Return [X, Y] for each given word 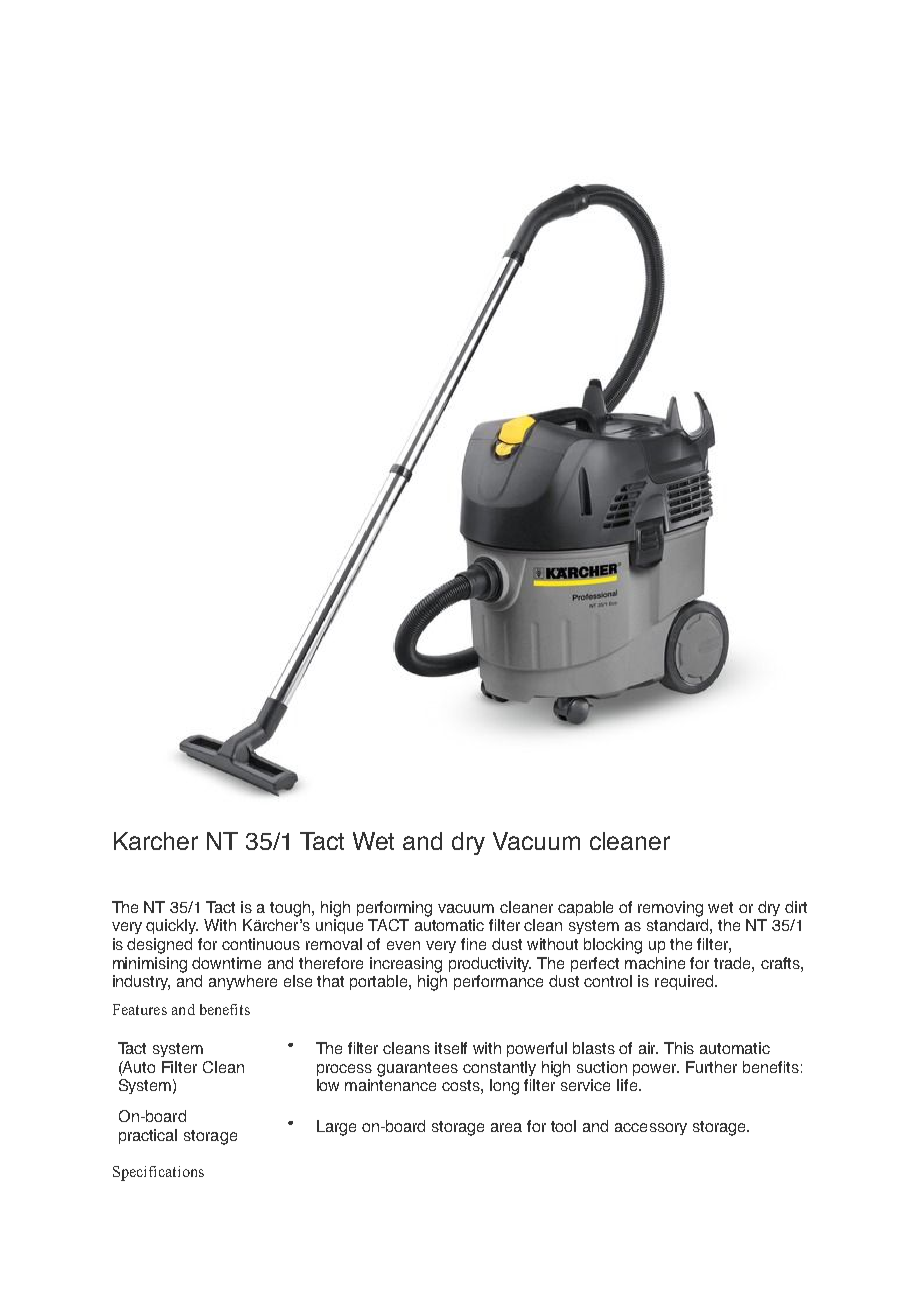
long [504, 1087]
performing [394, 909]
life [627, 1085]
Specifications [158, 1173]
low [328, 1085]
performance [498, 982]
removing [670, 909]
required [685, 982]
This [679, 1048]
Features [140, 1009]
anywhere [243, 982]
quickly [172, 926]
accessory [651, 1129]
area [506, 1127]
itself [451, 1048]
